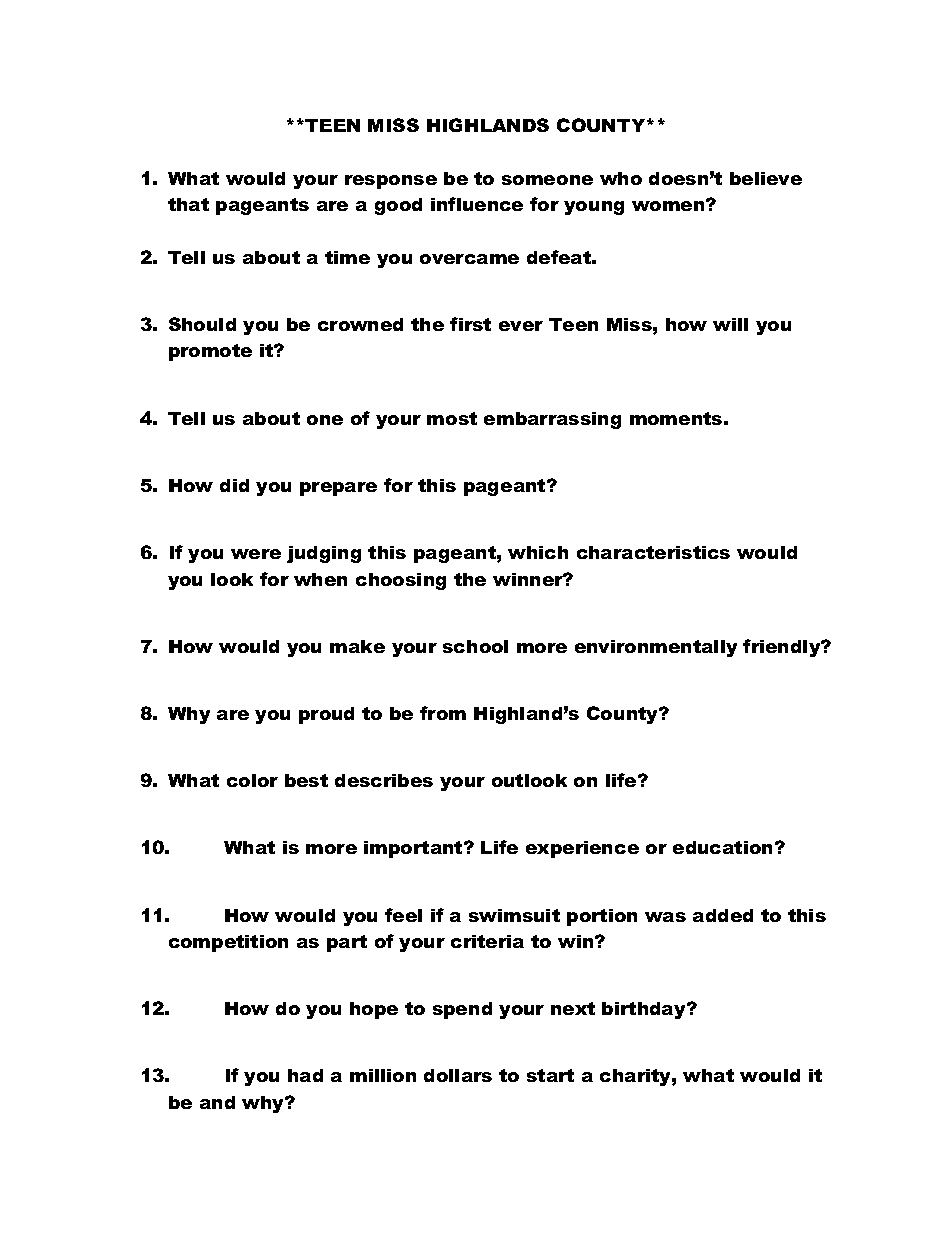  I want to click on influence, so click(477, 204).
